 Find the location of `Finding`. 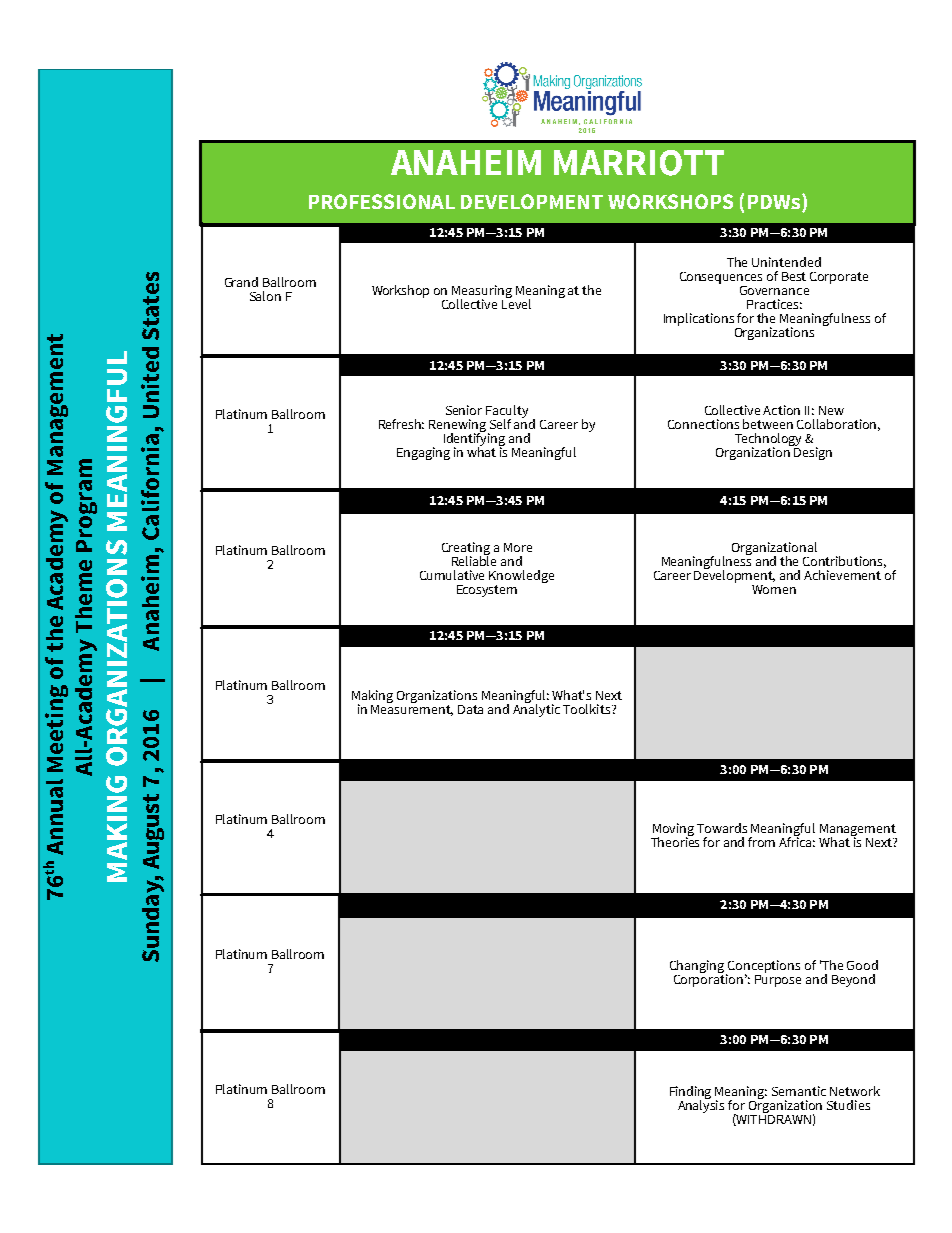

Finding is located at coordinates (690, 1094).
